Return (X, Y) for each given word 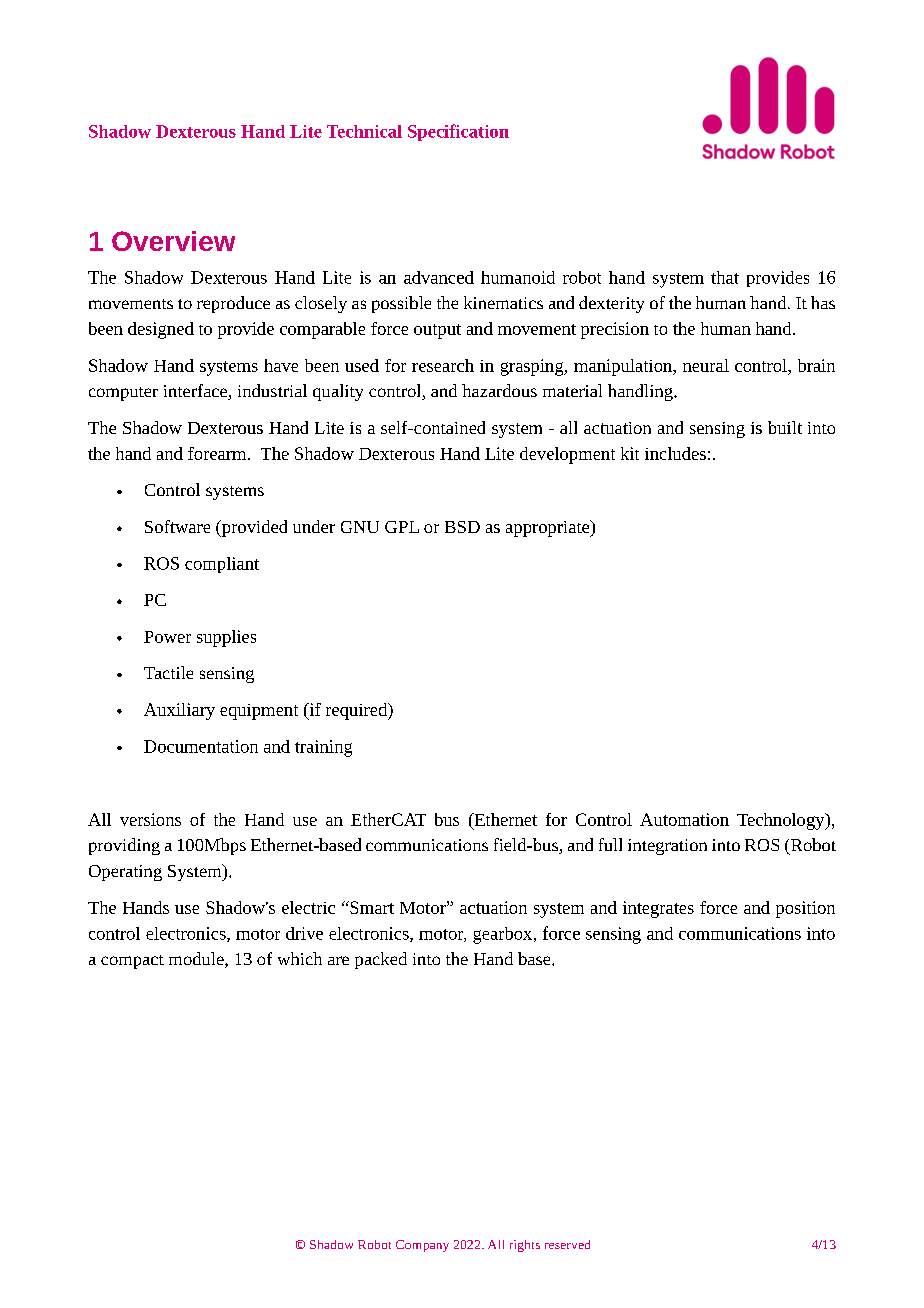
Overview (173, 241)
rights (525, 1246)
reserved (567, 1244)
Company (422, 1246)
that (725, 277)
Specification (458, 132)
